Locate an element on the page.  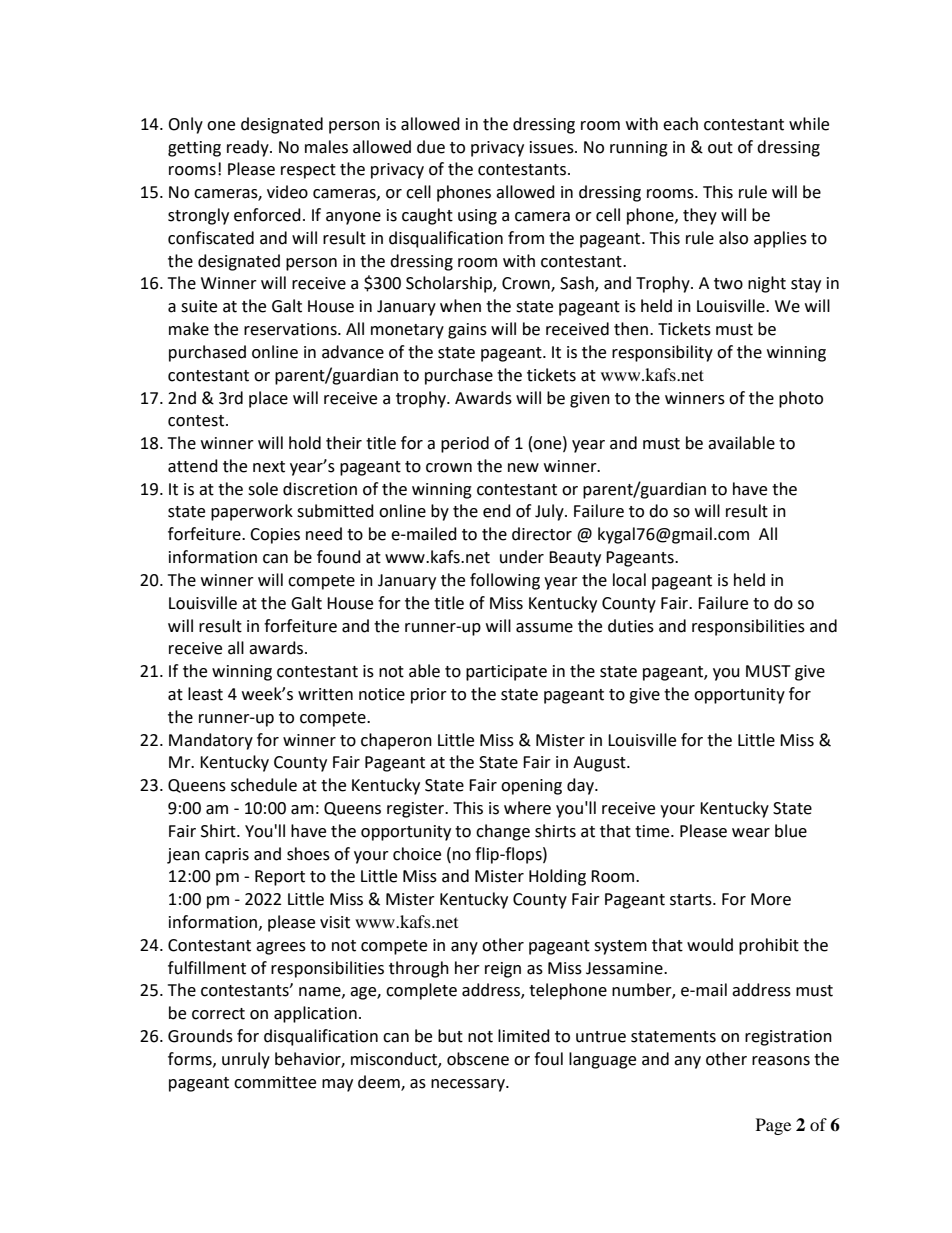
new is located at coordinates (523, 468).
